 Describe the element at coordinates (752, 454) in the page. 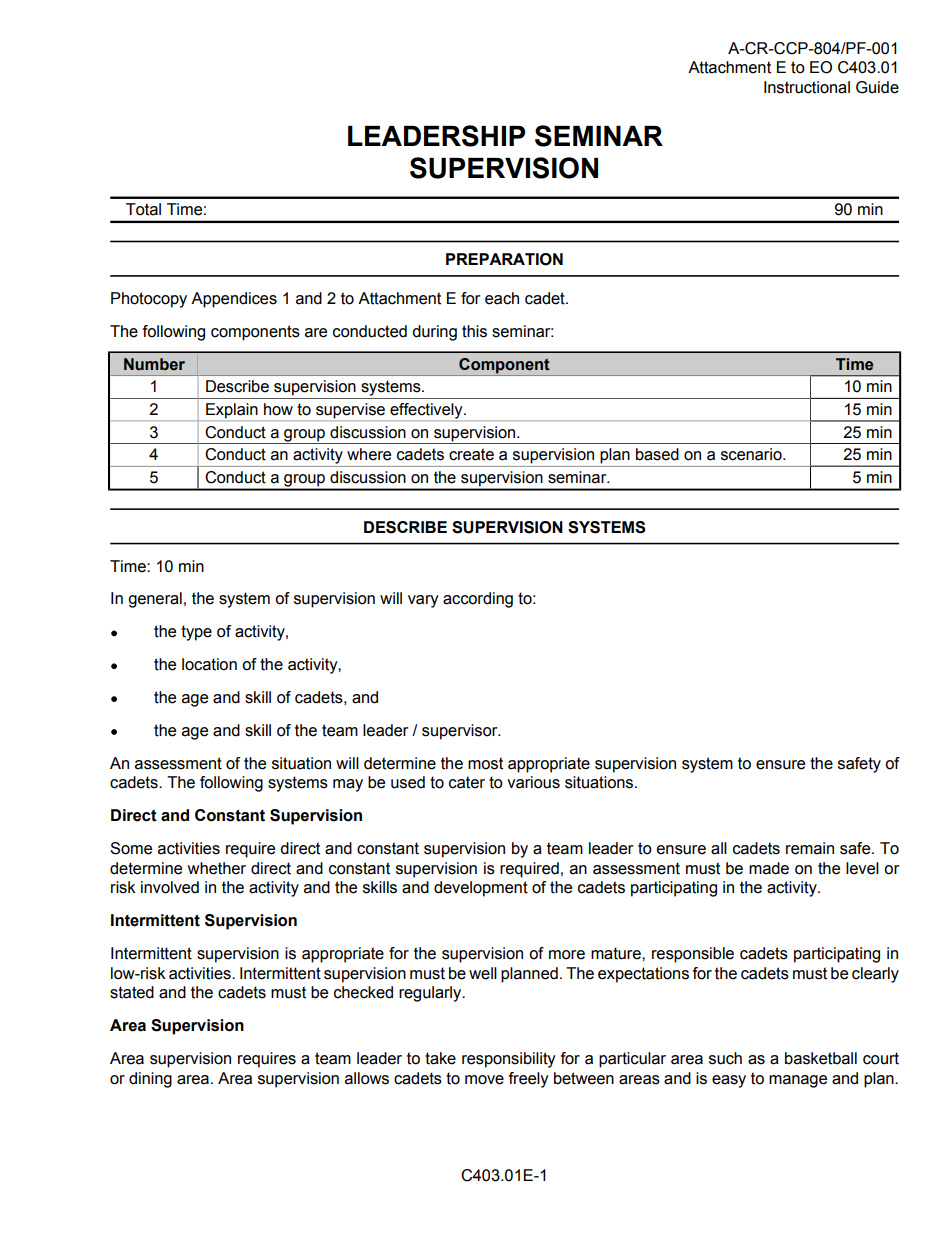

I see `scenario` at that location.
